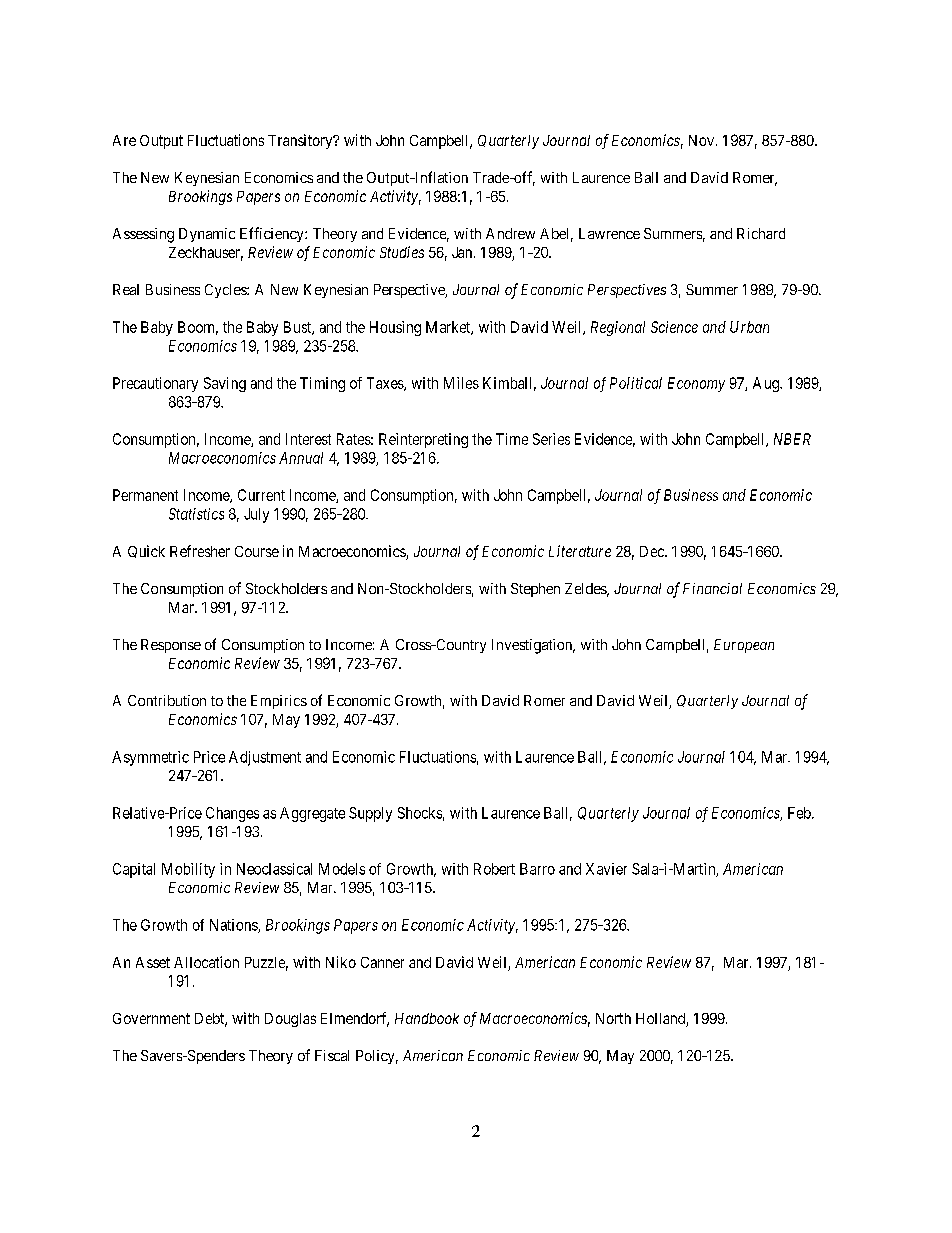 This document has width=952, height=1233. Describe the element at coordinates (151, 1018) in the document. I see `Government` at that location.
